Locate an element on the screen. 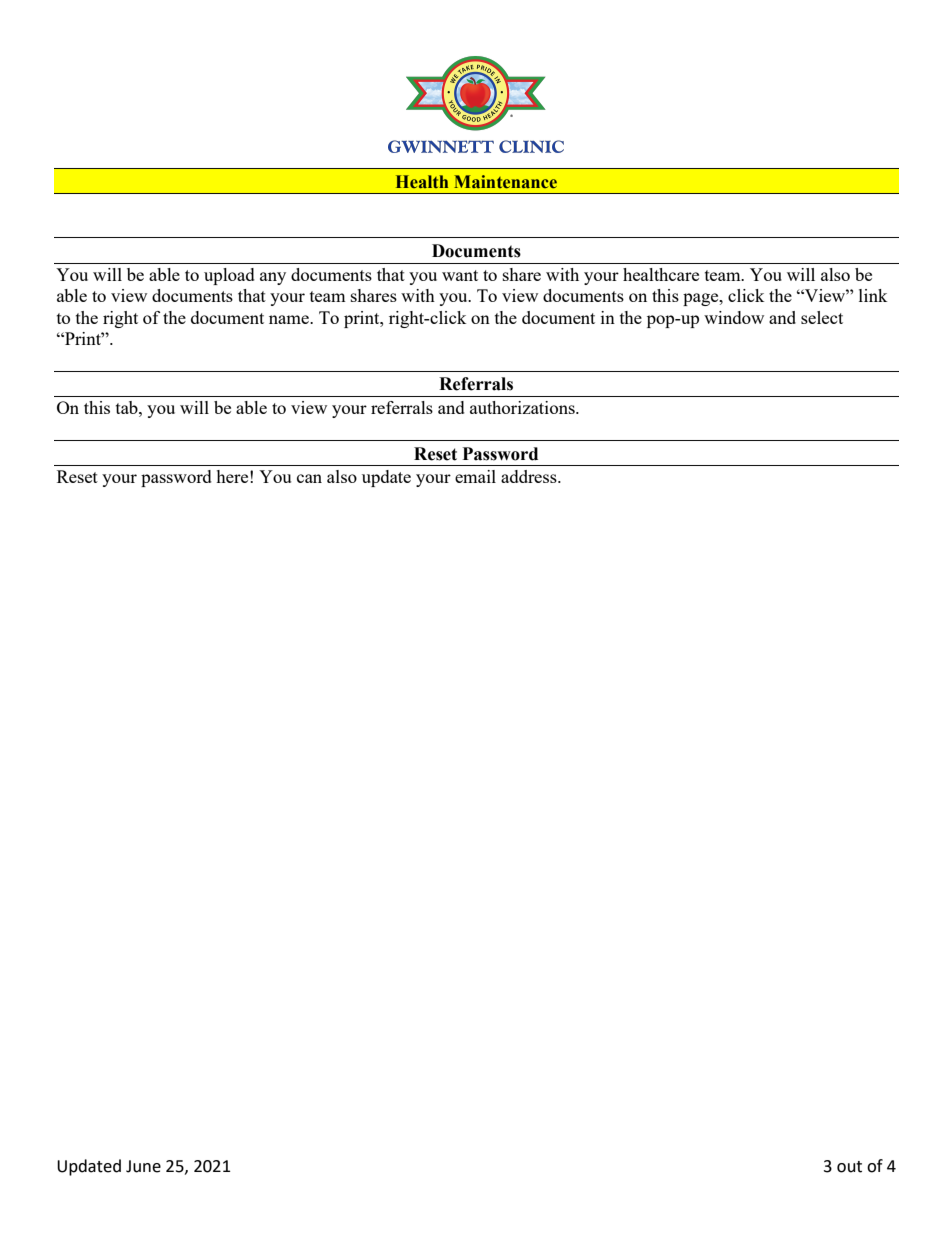 This screenshot has height=1233, width=952. upload is located at coordinates (229, 276).
